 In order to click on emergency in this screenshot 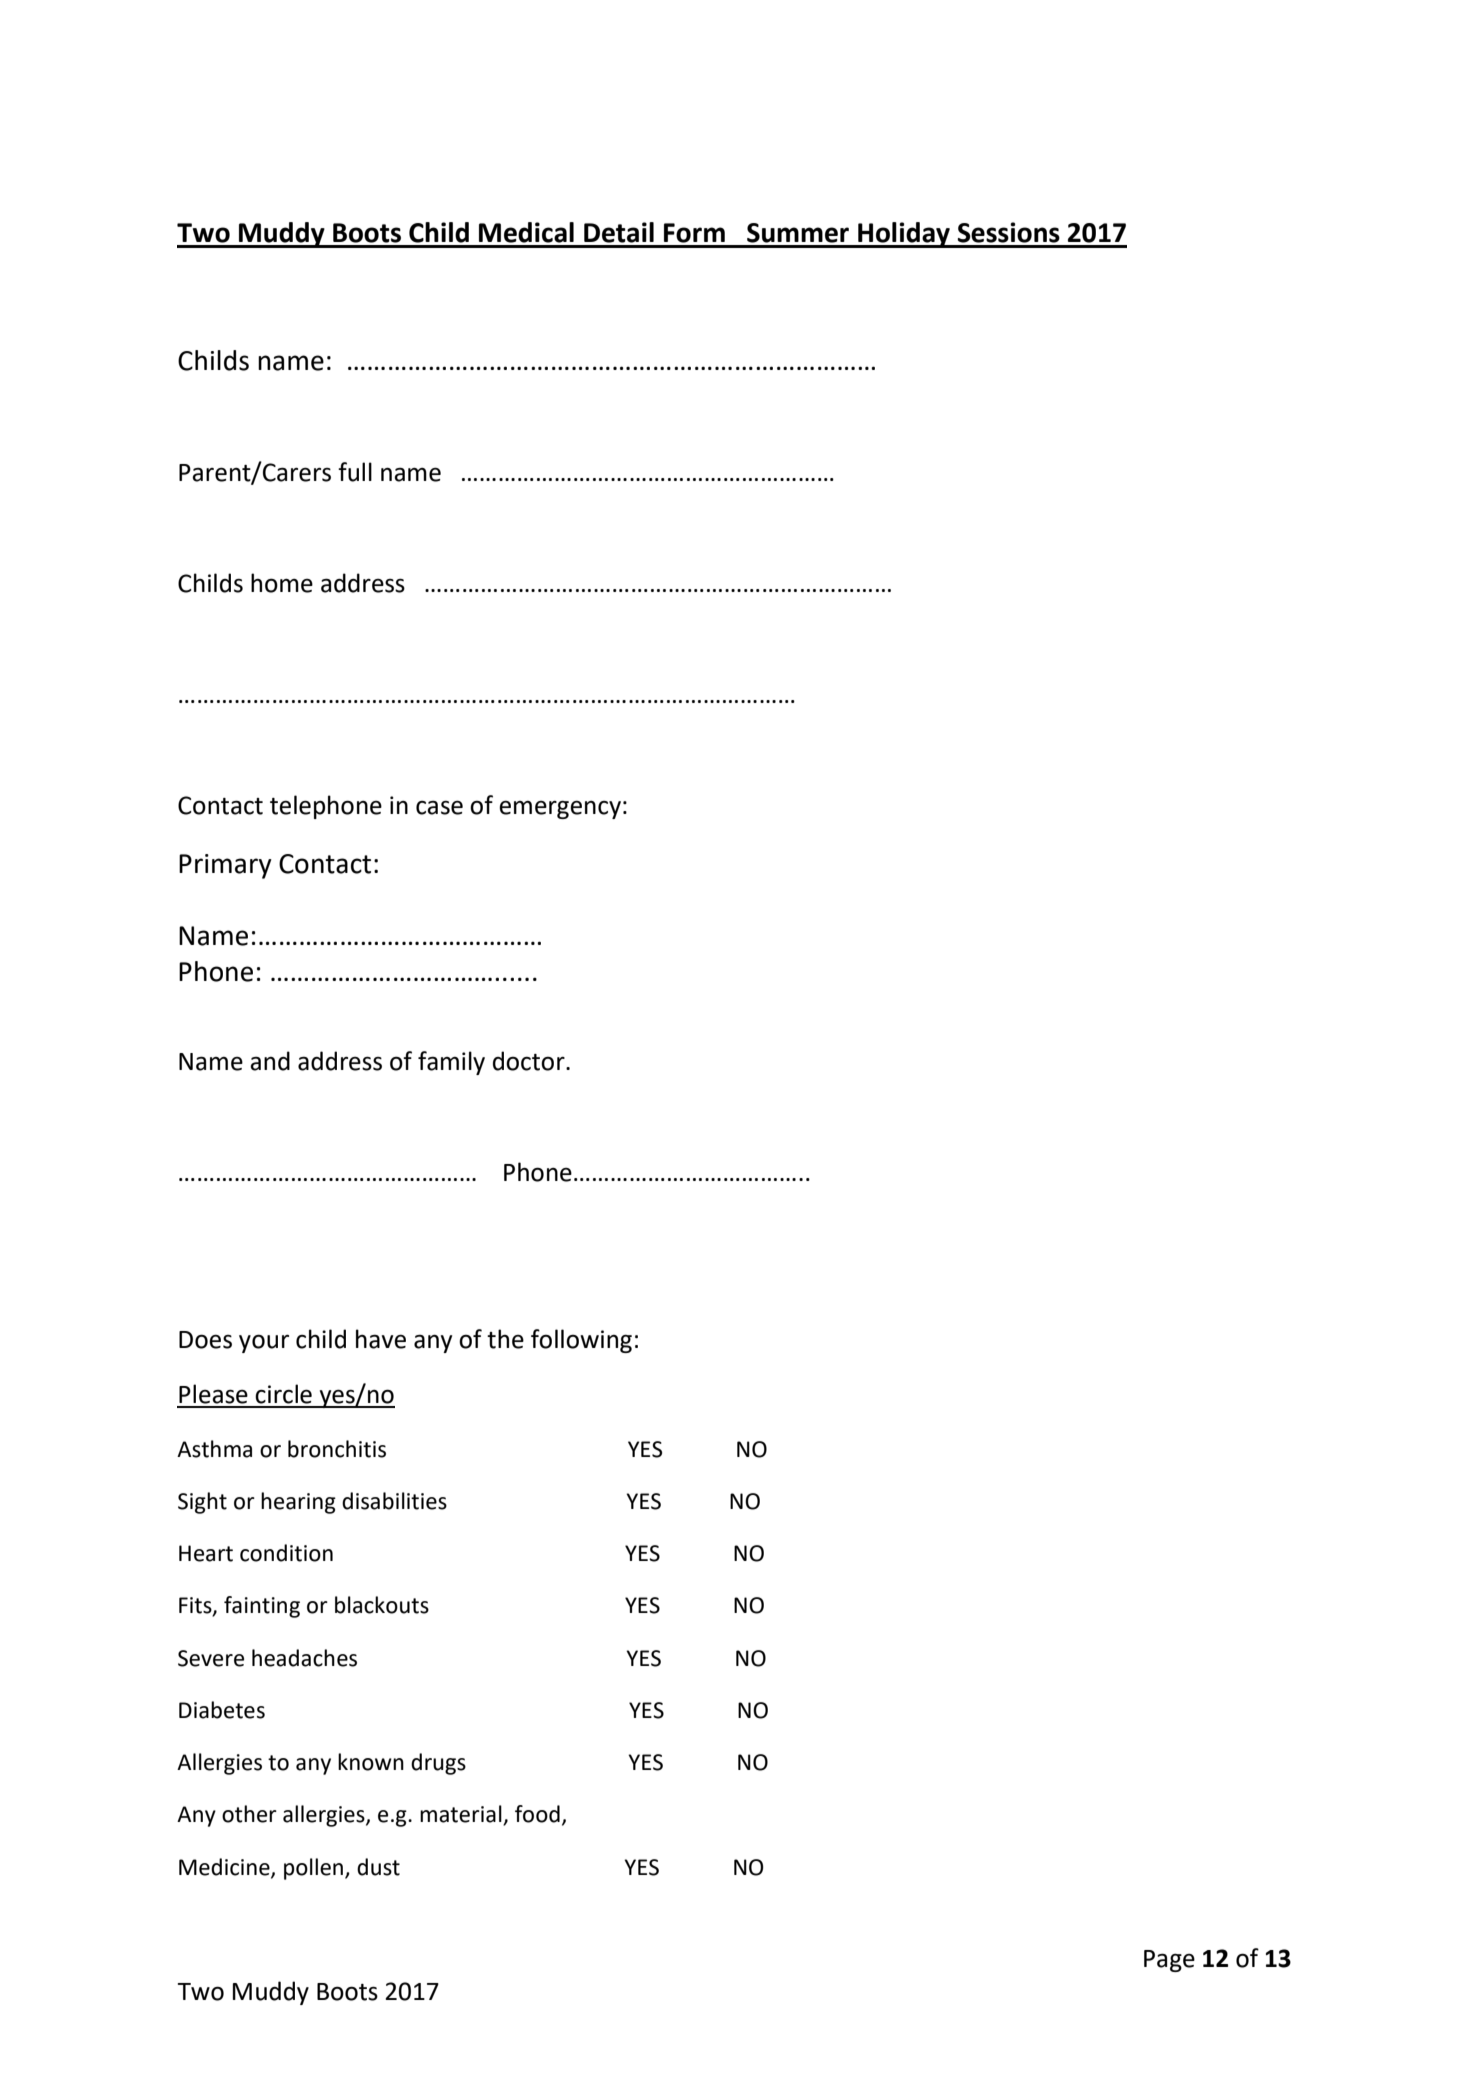, I will do `click(560, 809)`.
